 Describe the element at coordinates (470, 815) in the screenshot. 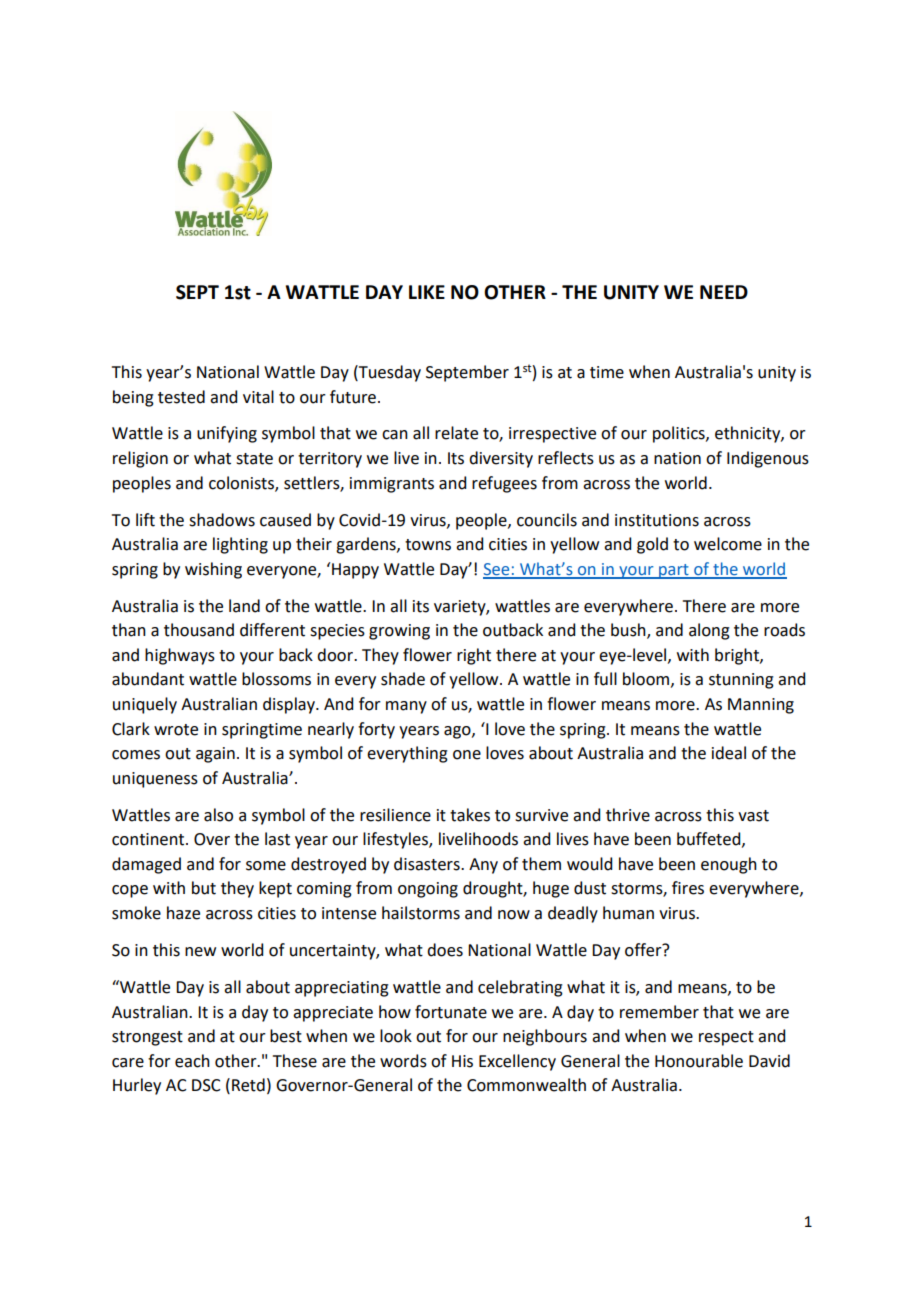

I see `takes` at that location.
